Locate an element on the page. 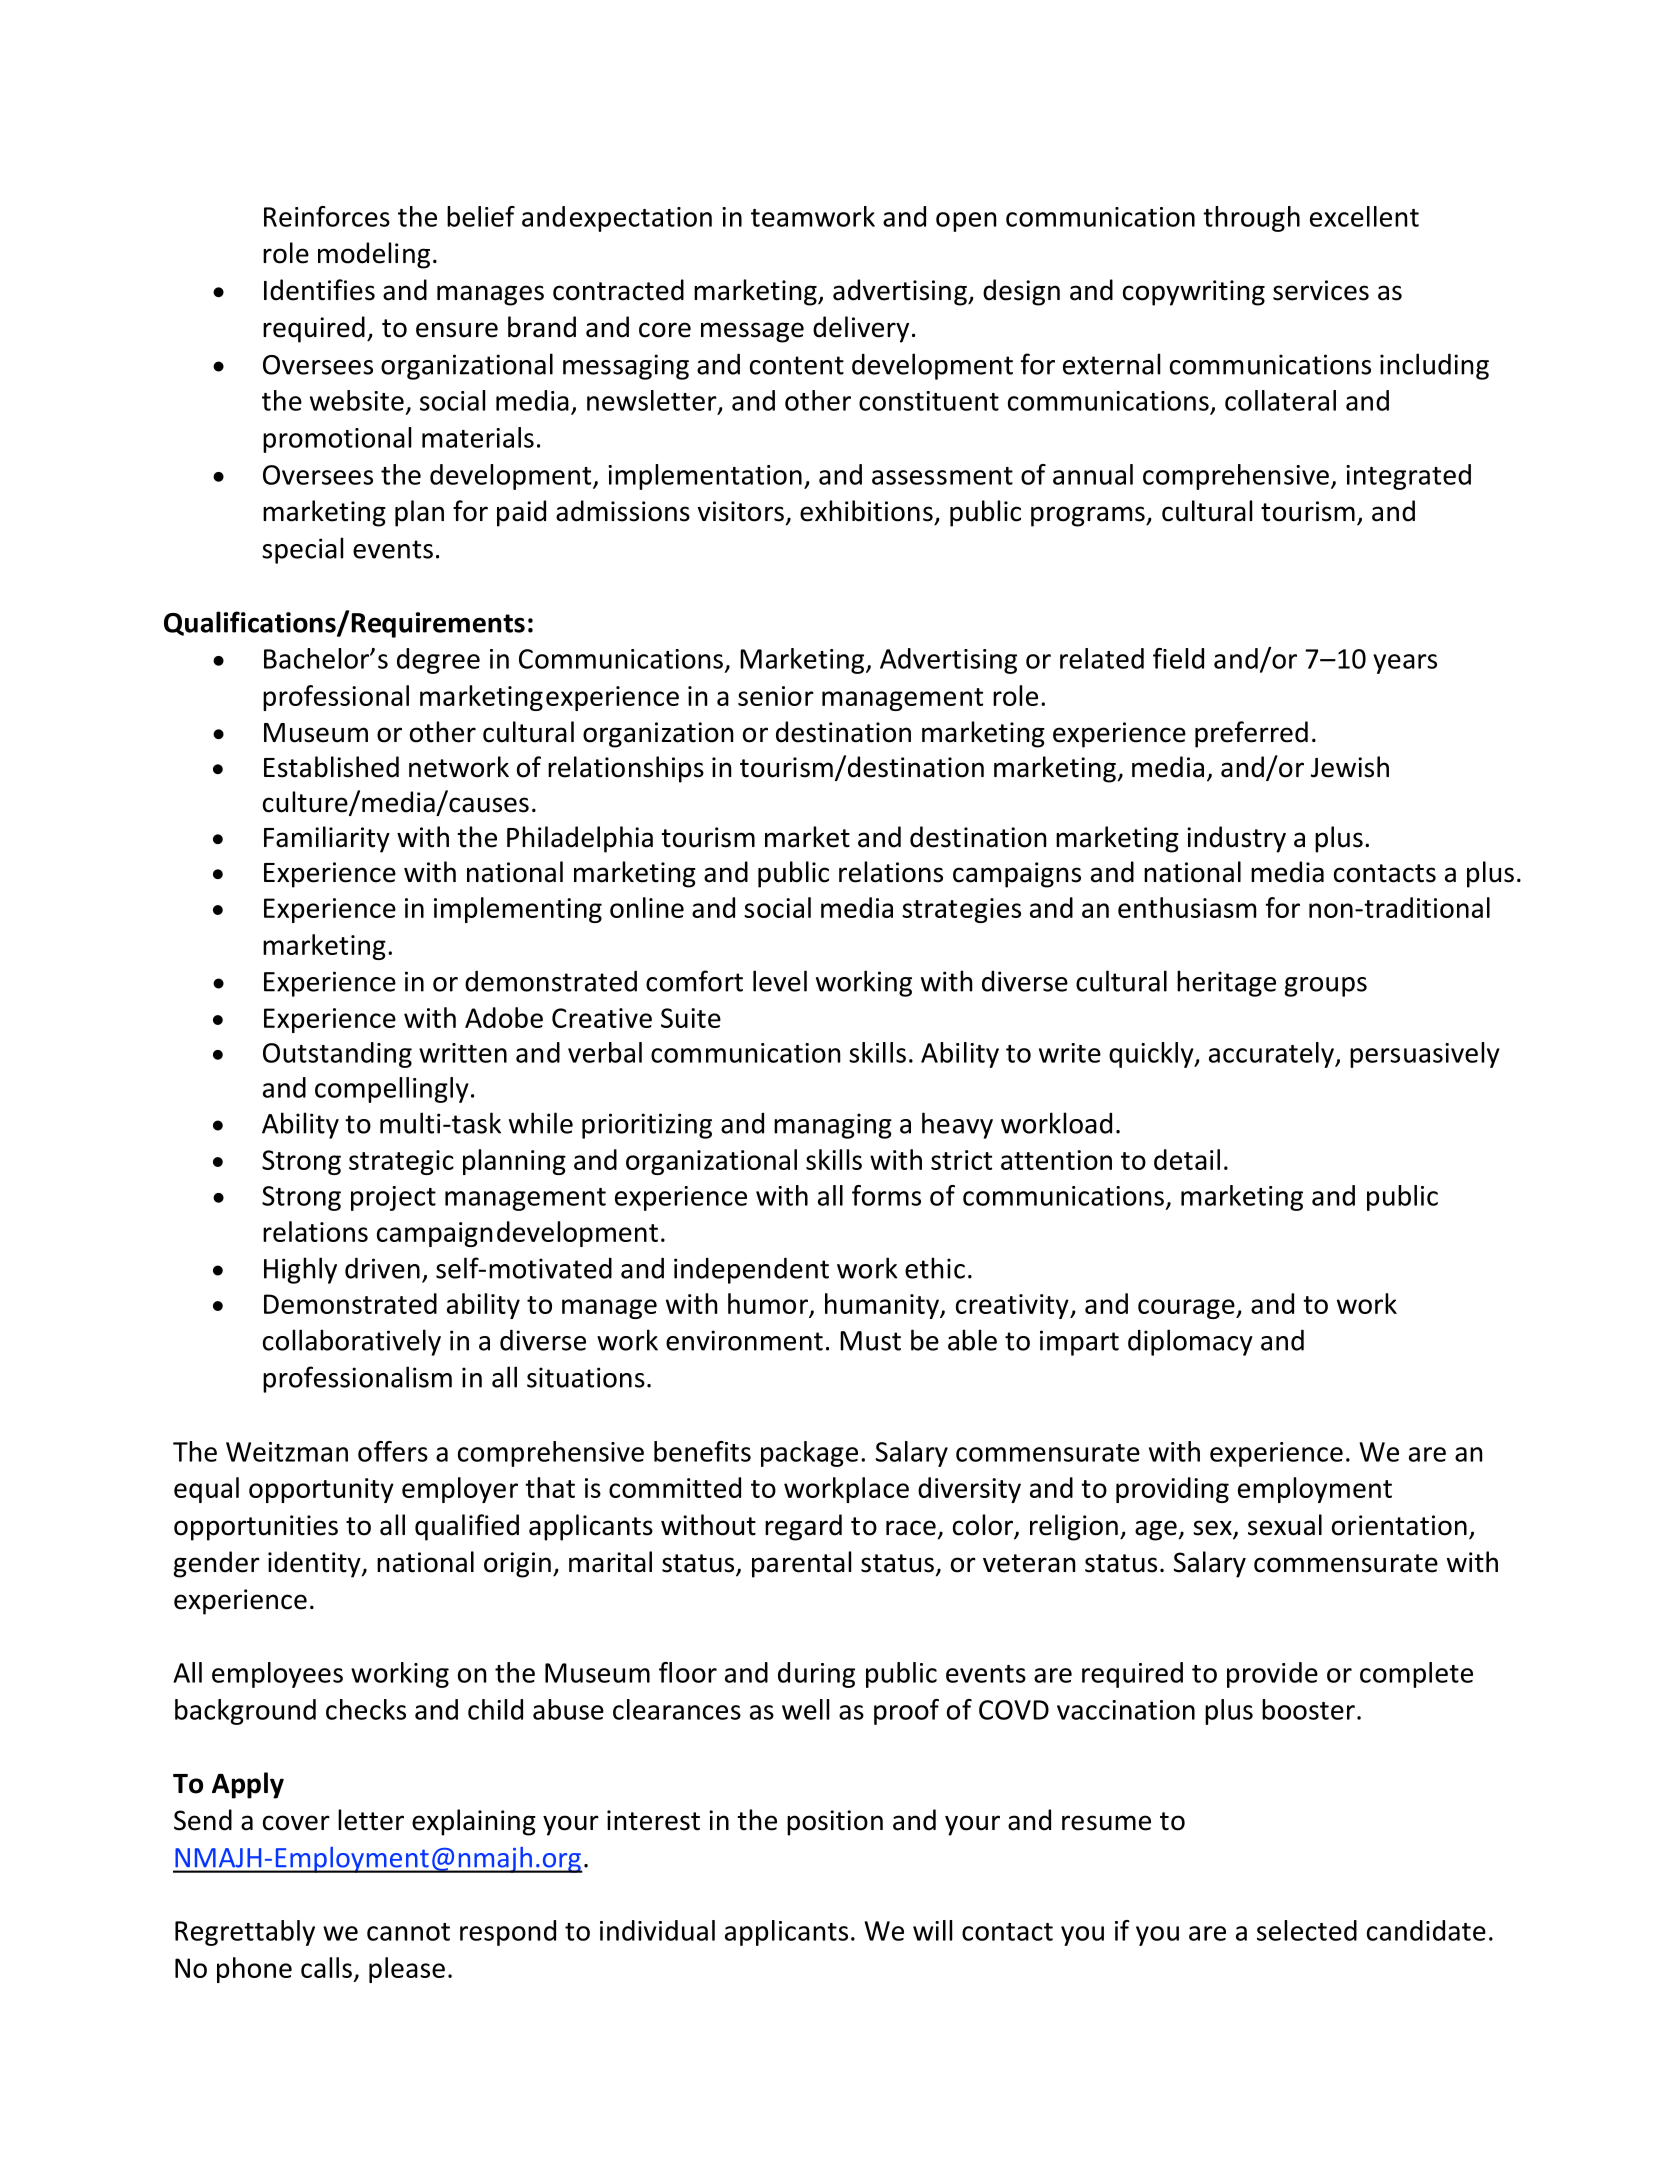 The image size is (1680, 2174). preferred is located at coordinates (1251, 734).
